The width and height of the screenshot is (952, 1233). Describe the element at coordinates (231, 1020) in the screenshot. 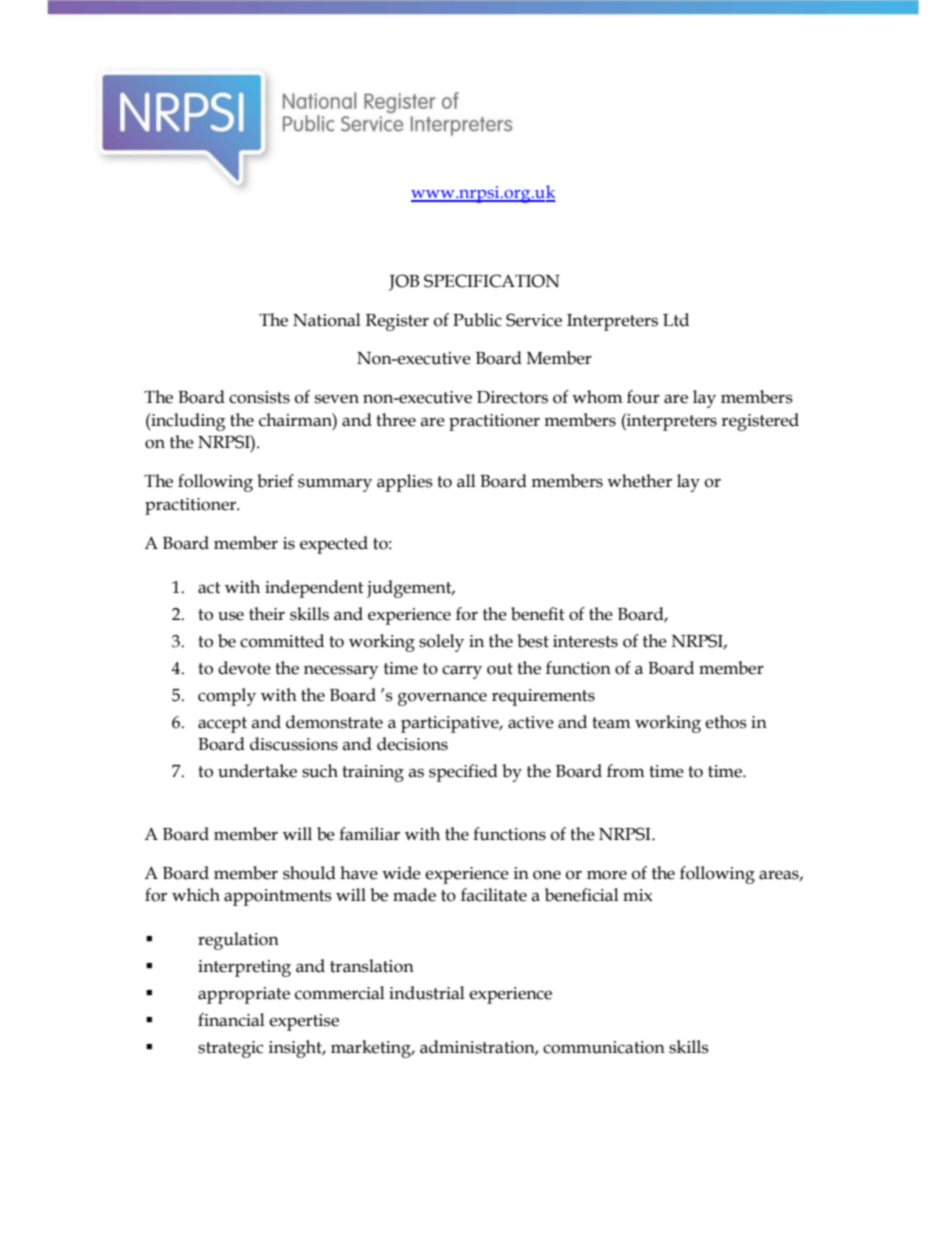

I see `financial` at that location.
